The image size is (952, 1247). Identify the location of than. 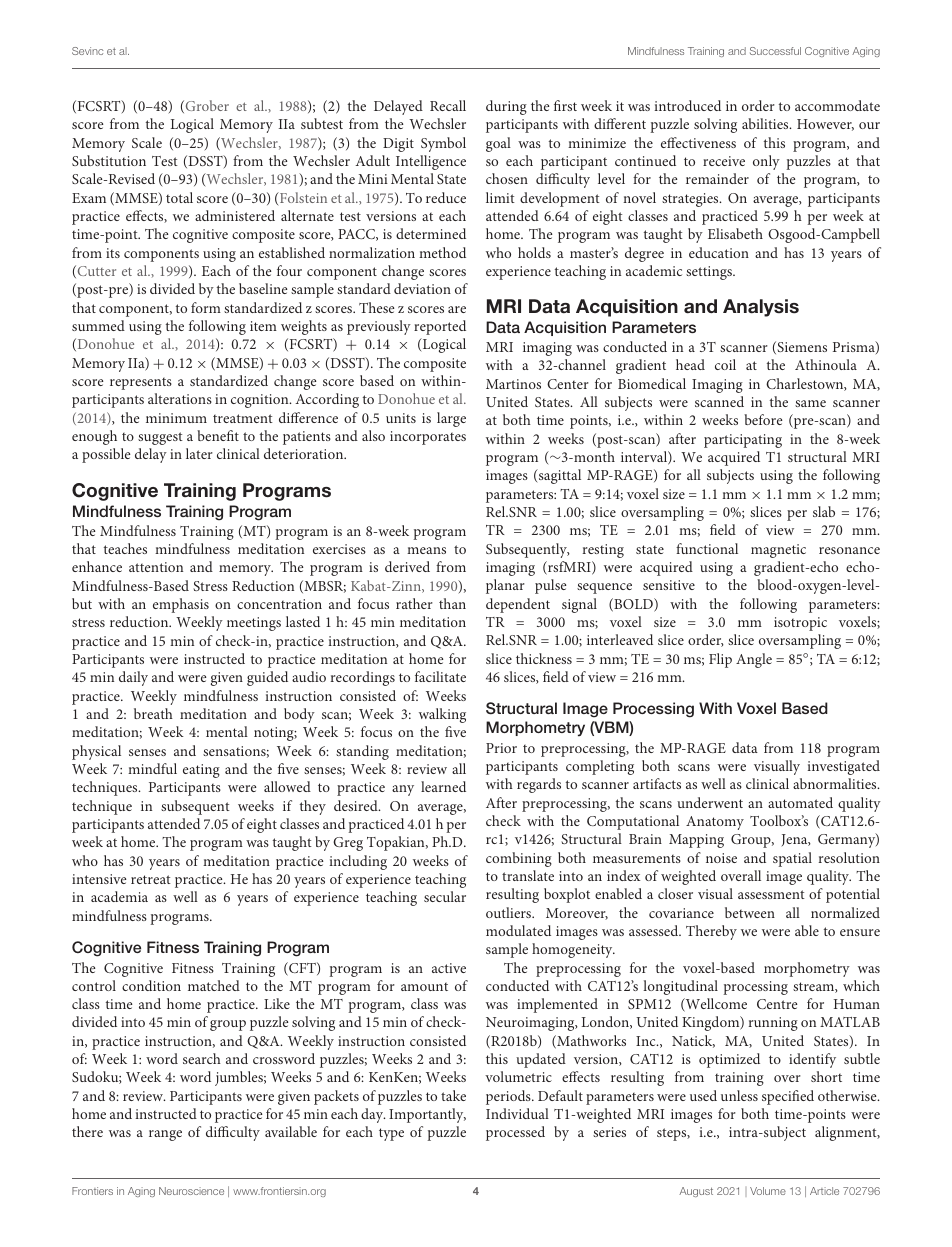
(452, 603).
